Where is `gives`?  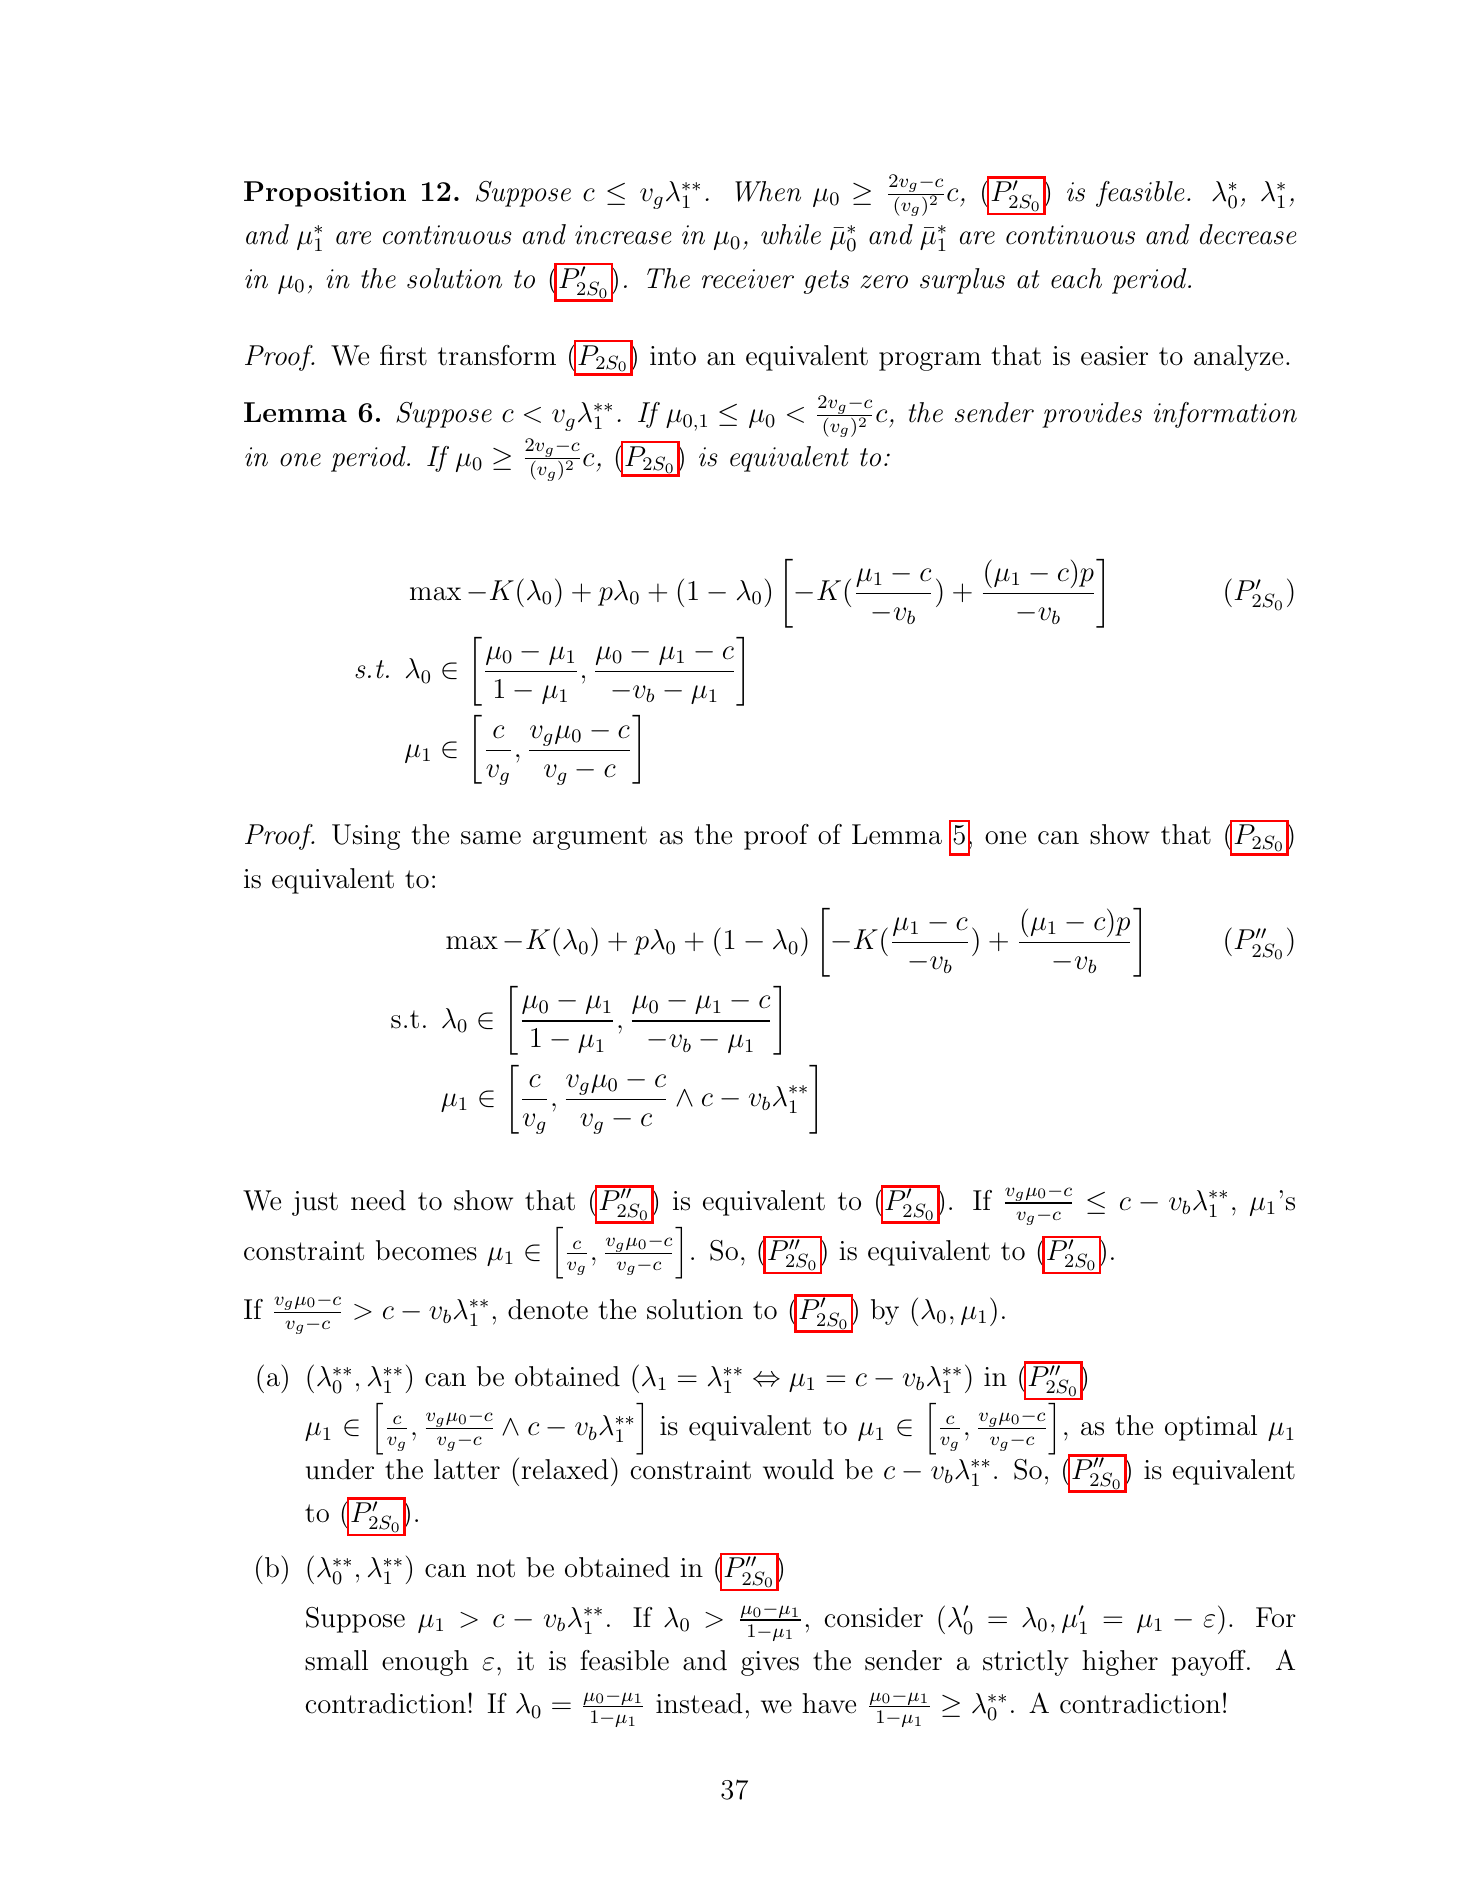 gives is located at coordinates (770, 1663).
